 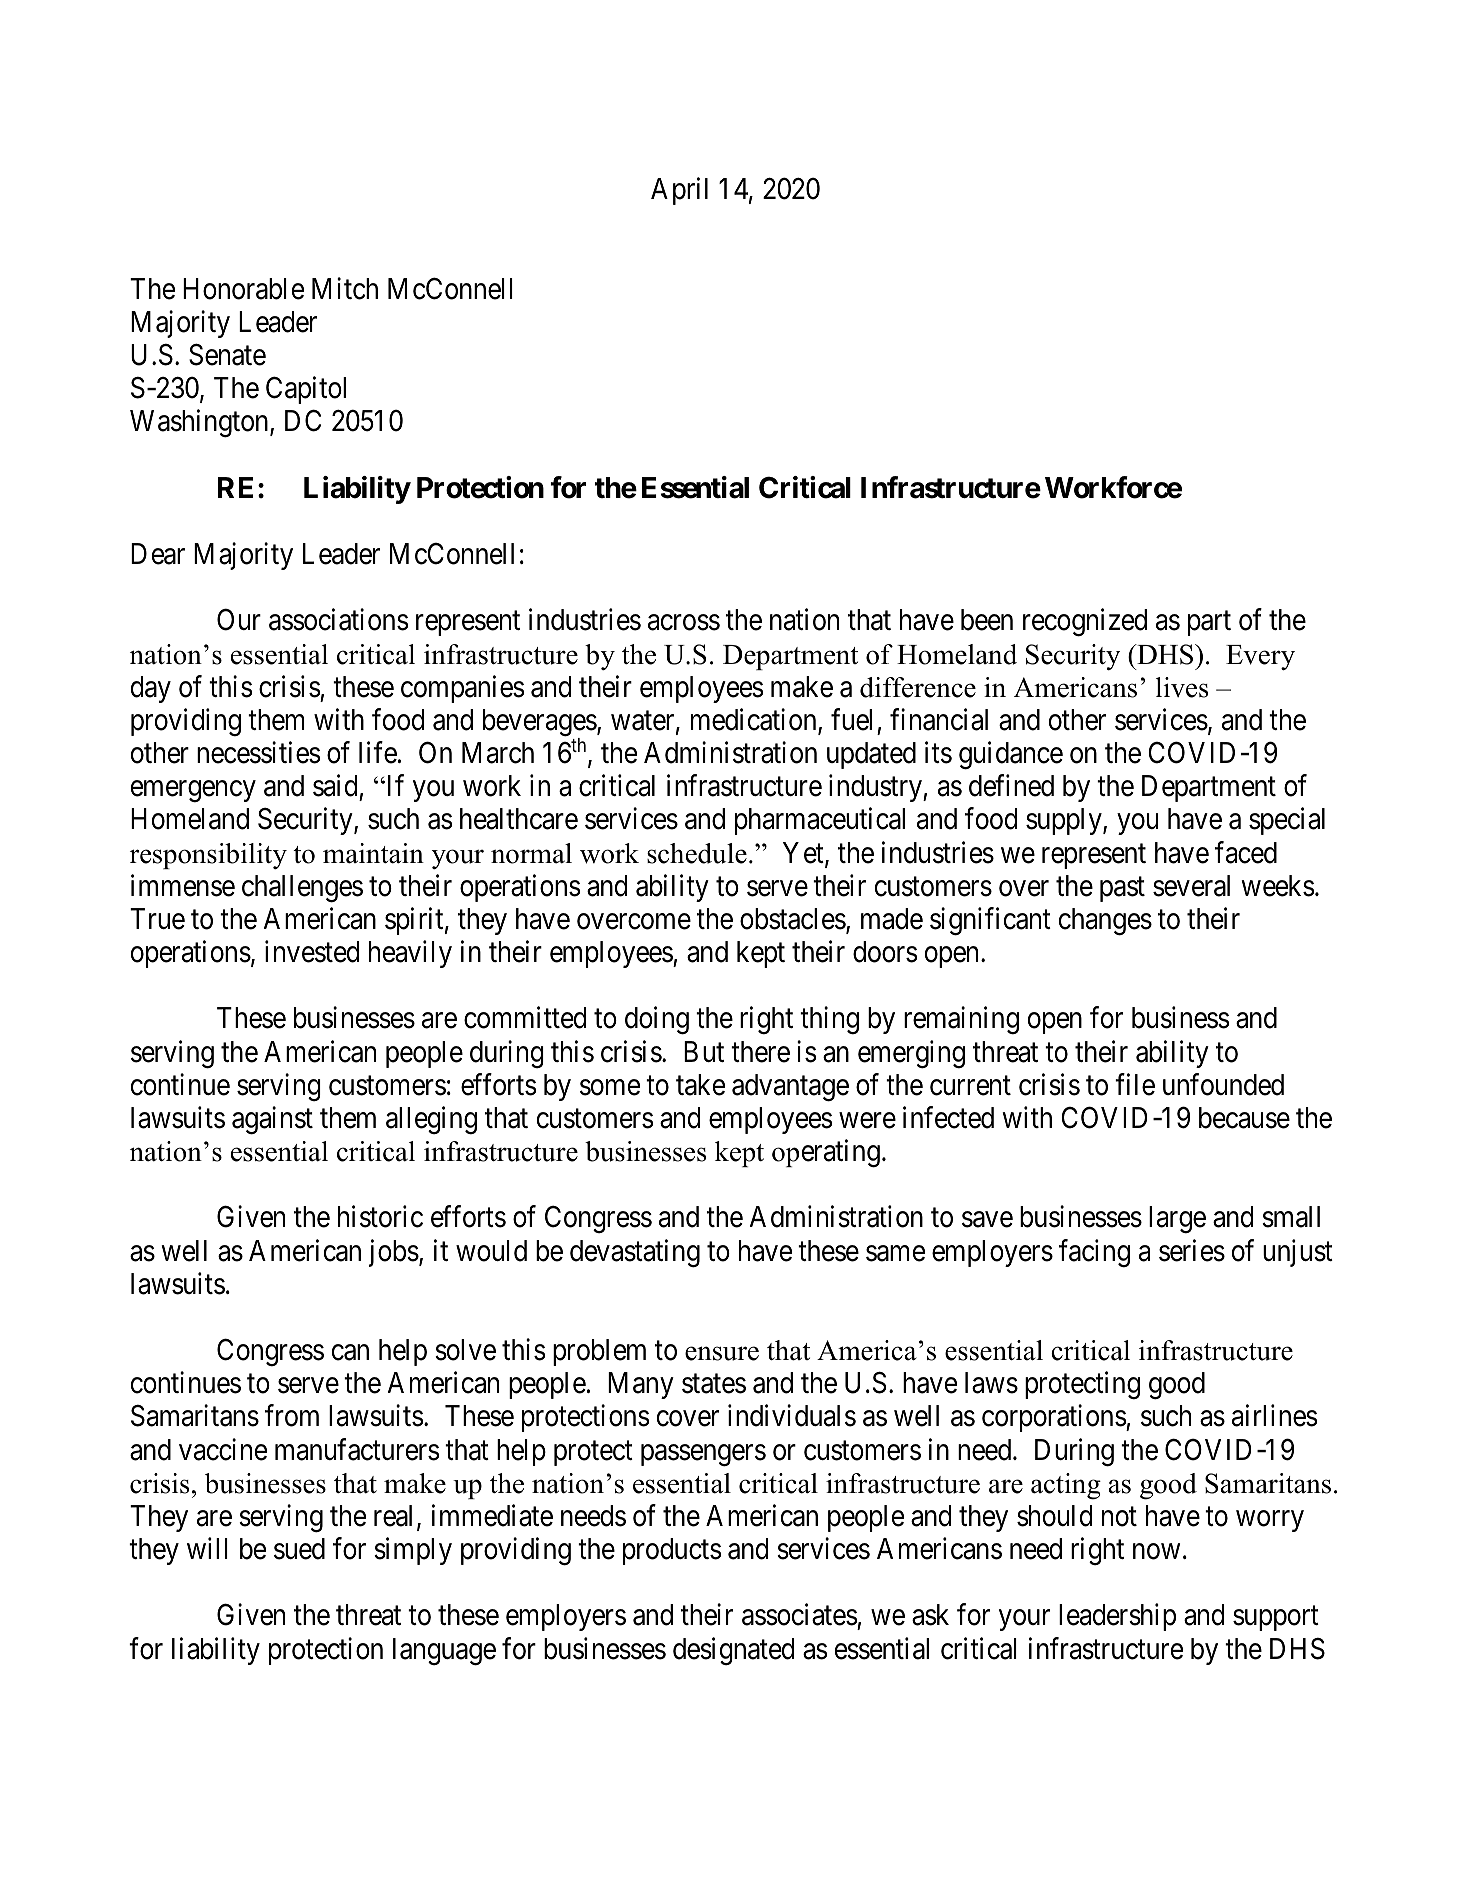 What do you see at coordinates (1244, 1118) in the screenshot?
I see `because` at bounding box center [1244, 1118].
